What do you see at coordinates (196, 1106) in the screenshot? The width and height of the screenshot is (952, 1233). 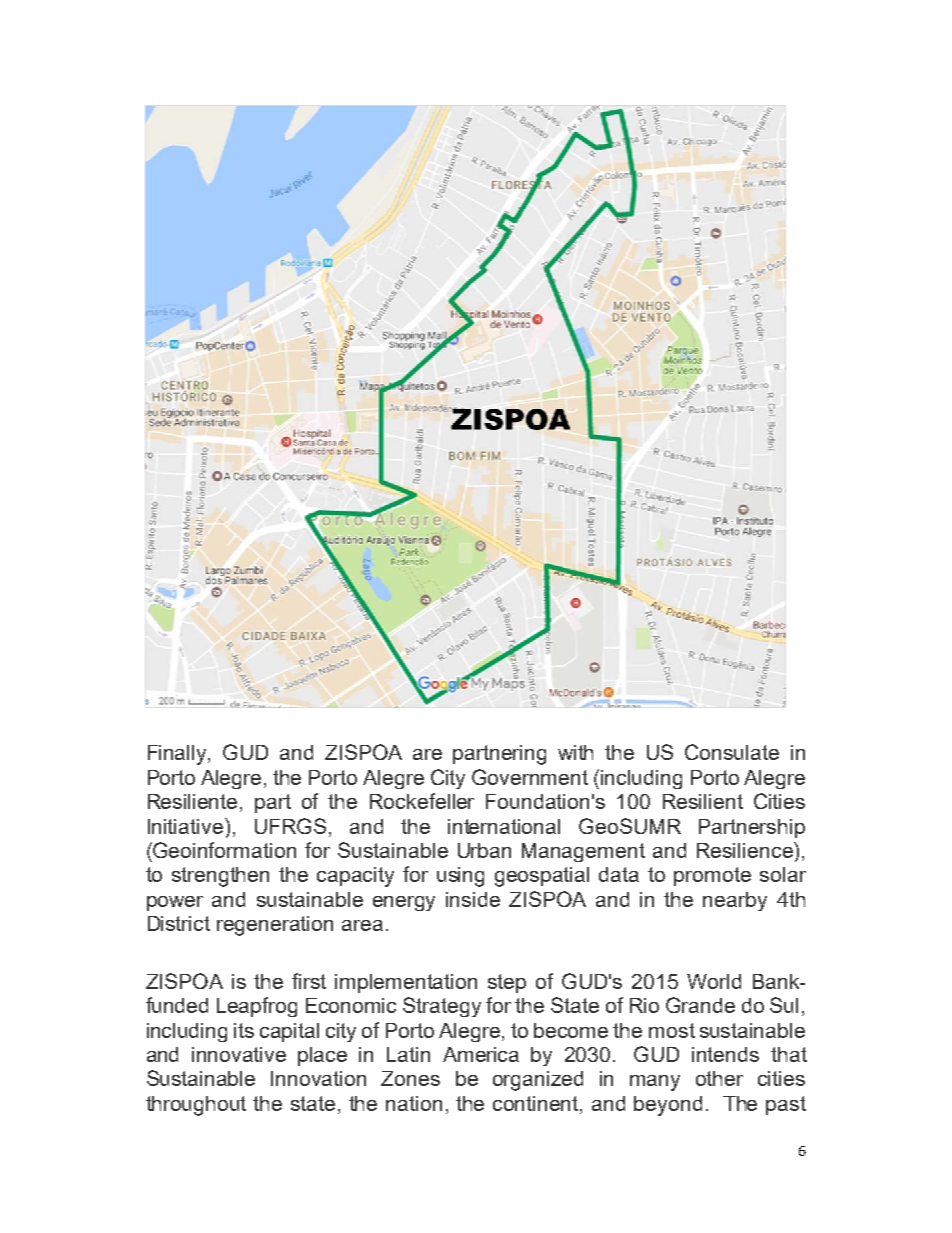 I see `throughout` at bounding box center [196, 1106].
